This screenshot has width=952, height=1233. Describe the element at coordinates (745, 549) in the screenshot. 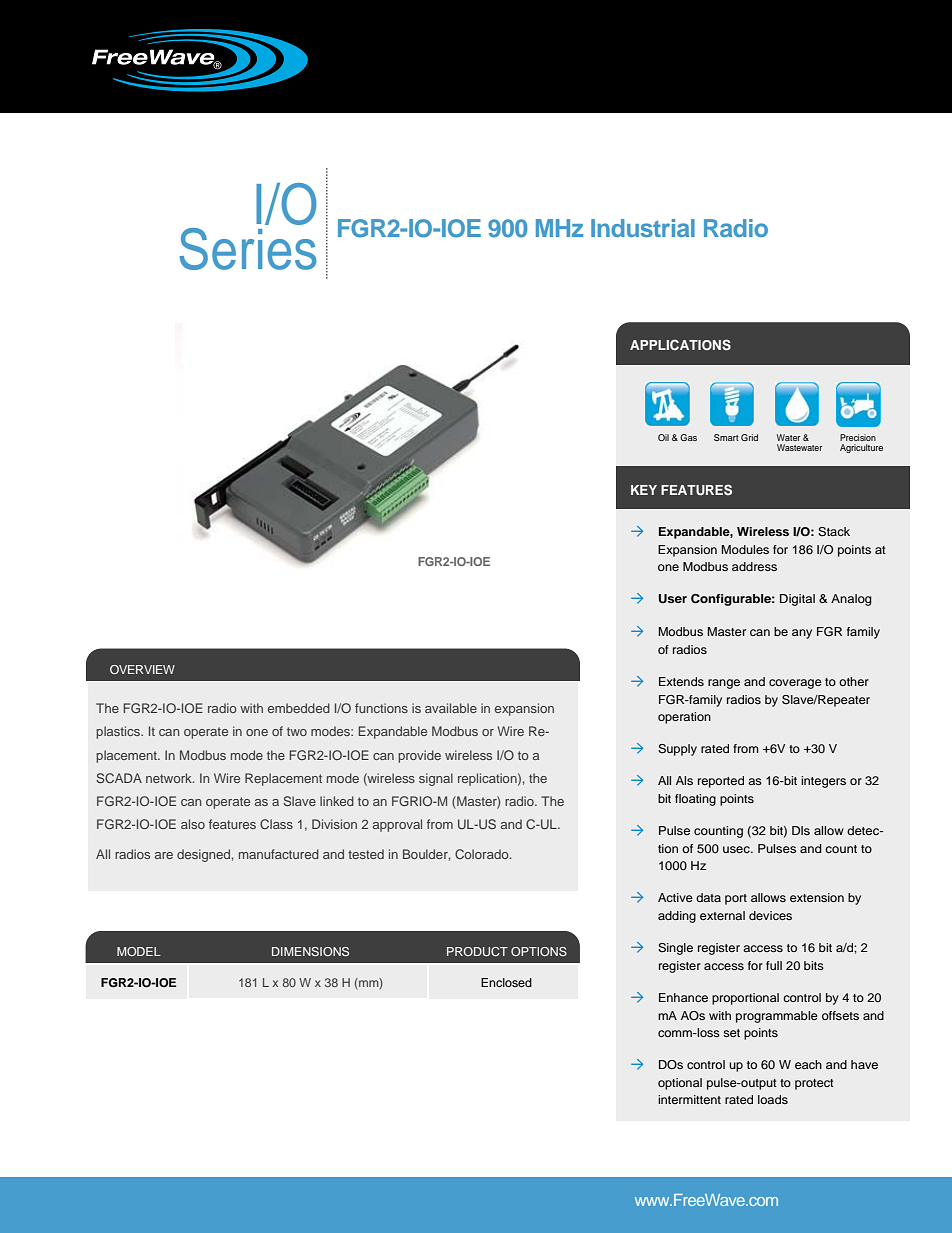

I see `Modules` at that location.
